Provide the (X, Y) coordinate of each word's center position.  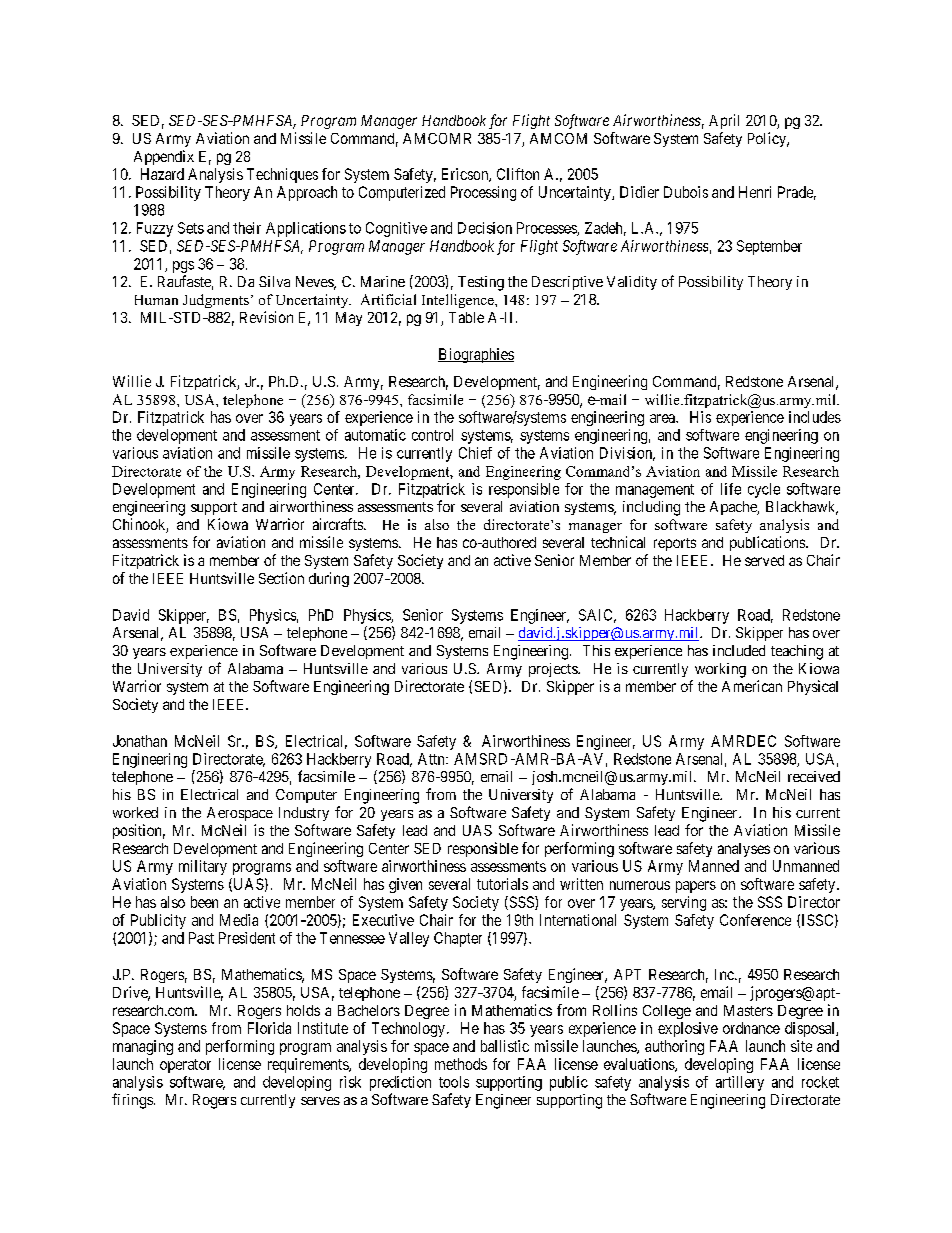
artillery (740, 1083)
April (724, 121)
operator (185, 1066)
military (203, 867)
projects (554, 670)
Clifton (518, 174)
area (663, 418)
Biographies (476, 355)
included (739, 650)
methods (461, 1064)
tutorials (502, 884)
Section (281, 578)
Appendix (164, 157)
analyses (744, 850)
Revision (266, 317)
